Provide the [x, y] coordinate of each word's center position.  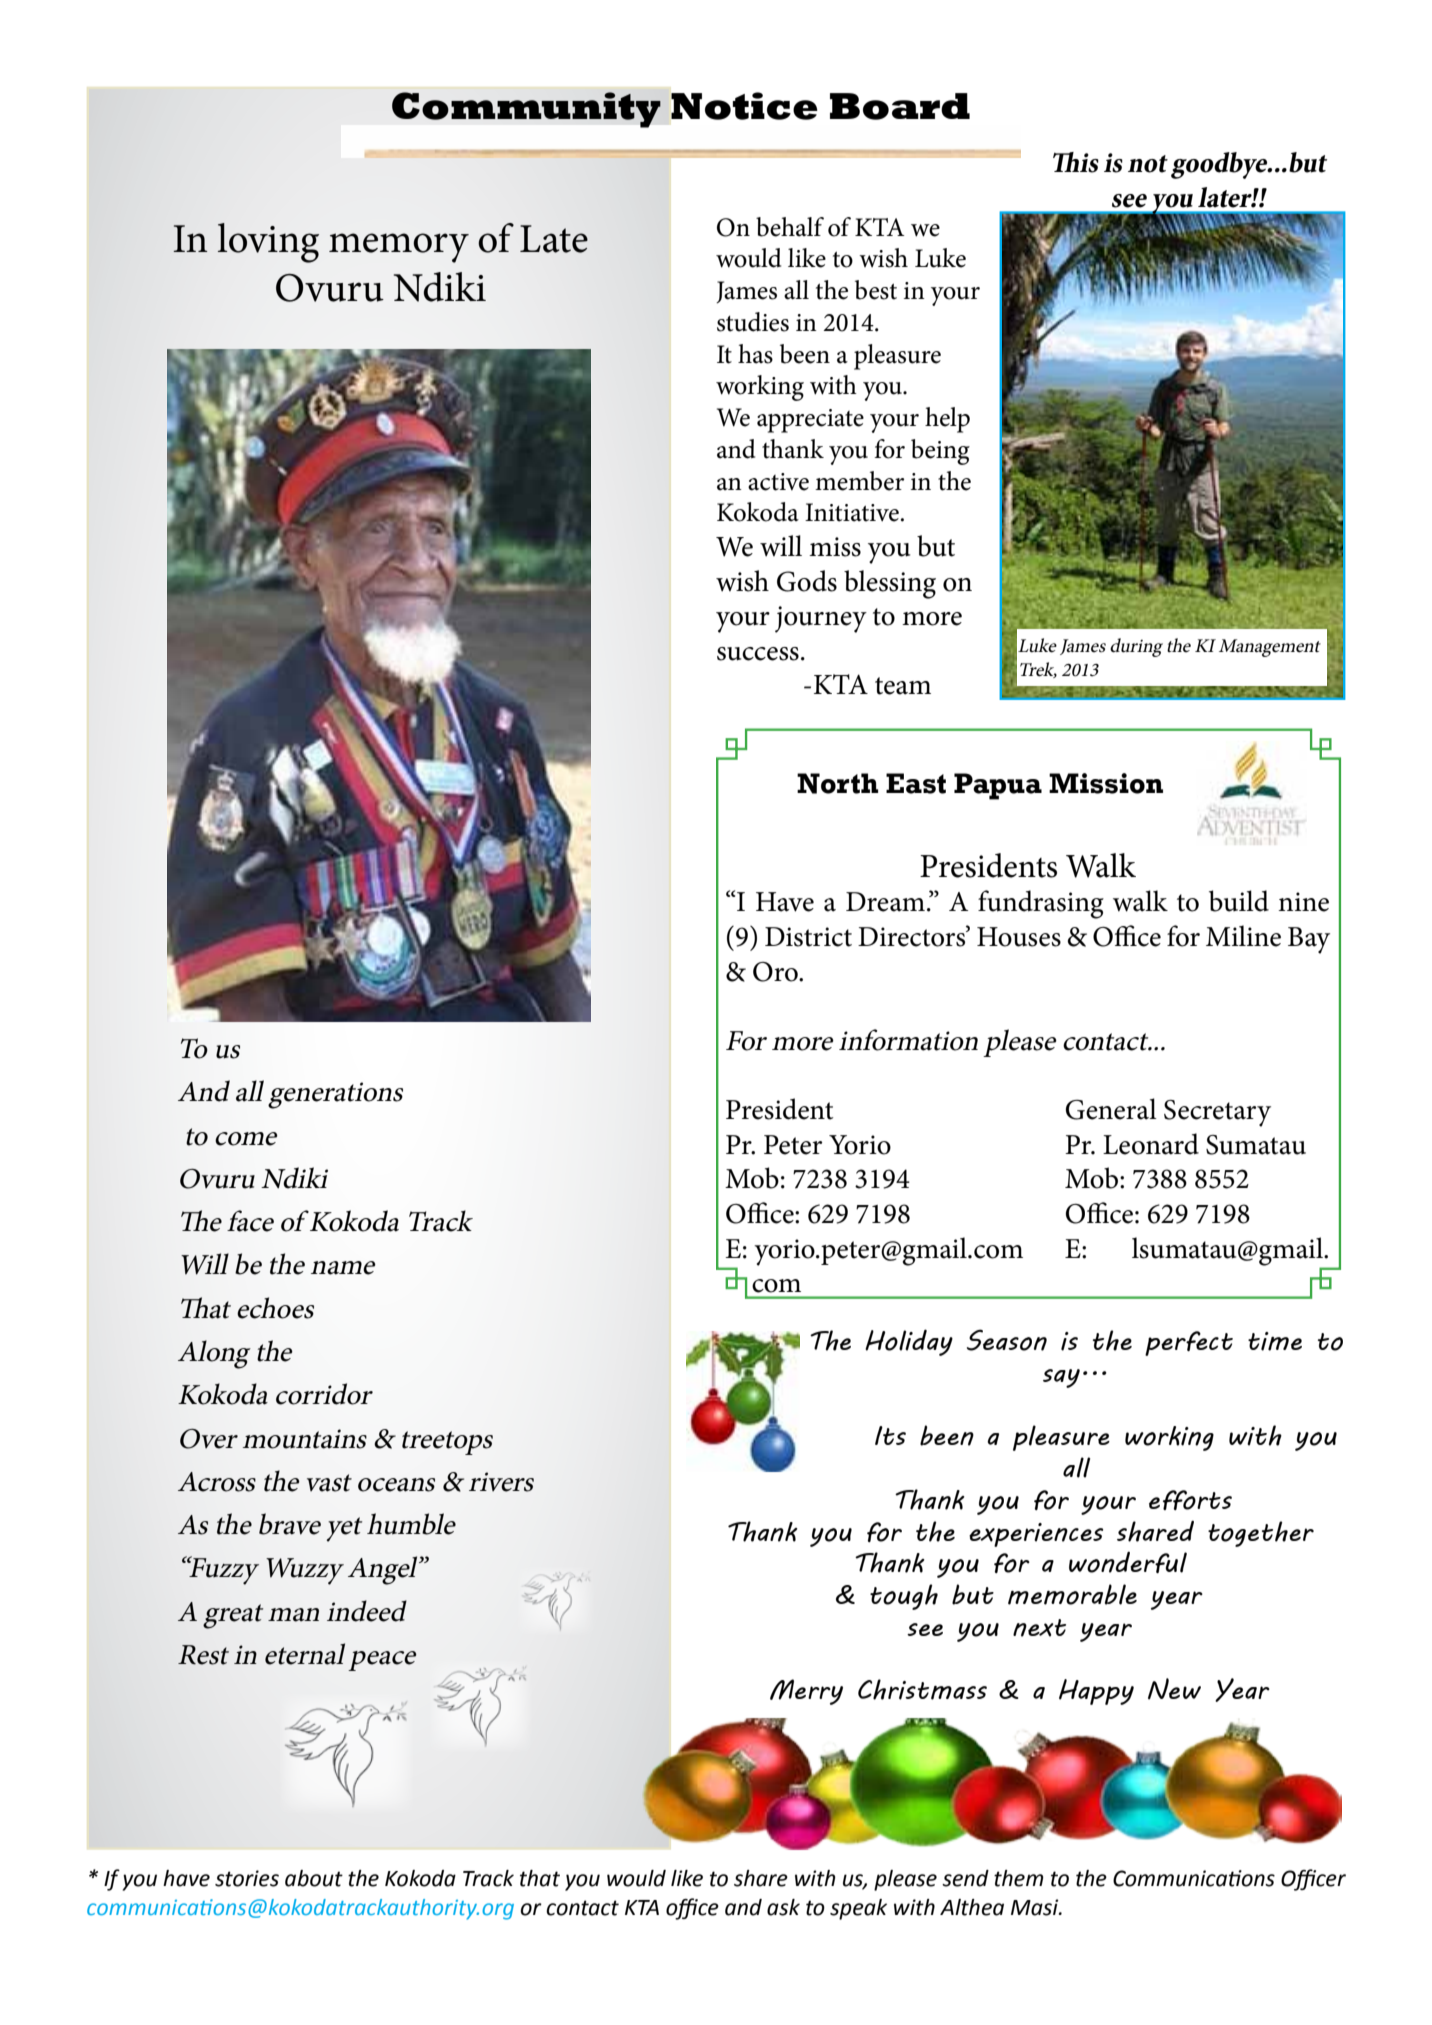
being [940, 452]
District [808, 937]
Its [890, 1435]
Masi [1036, 1907]
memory [399, 248]
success [758, 654]
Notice [744, 106]
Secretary [1217, 1113]
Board [900, 106]
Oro [776, 972]
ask [783, 1907]
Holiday [909, 1342]
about [314, 1878]
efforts [1190, 1500]
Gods [807, 581]
